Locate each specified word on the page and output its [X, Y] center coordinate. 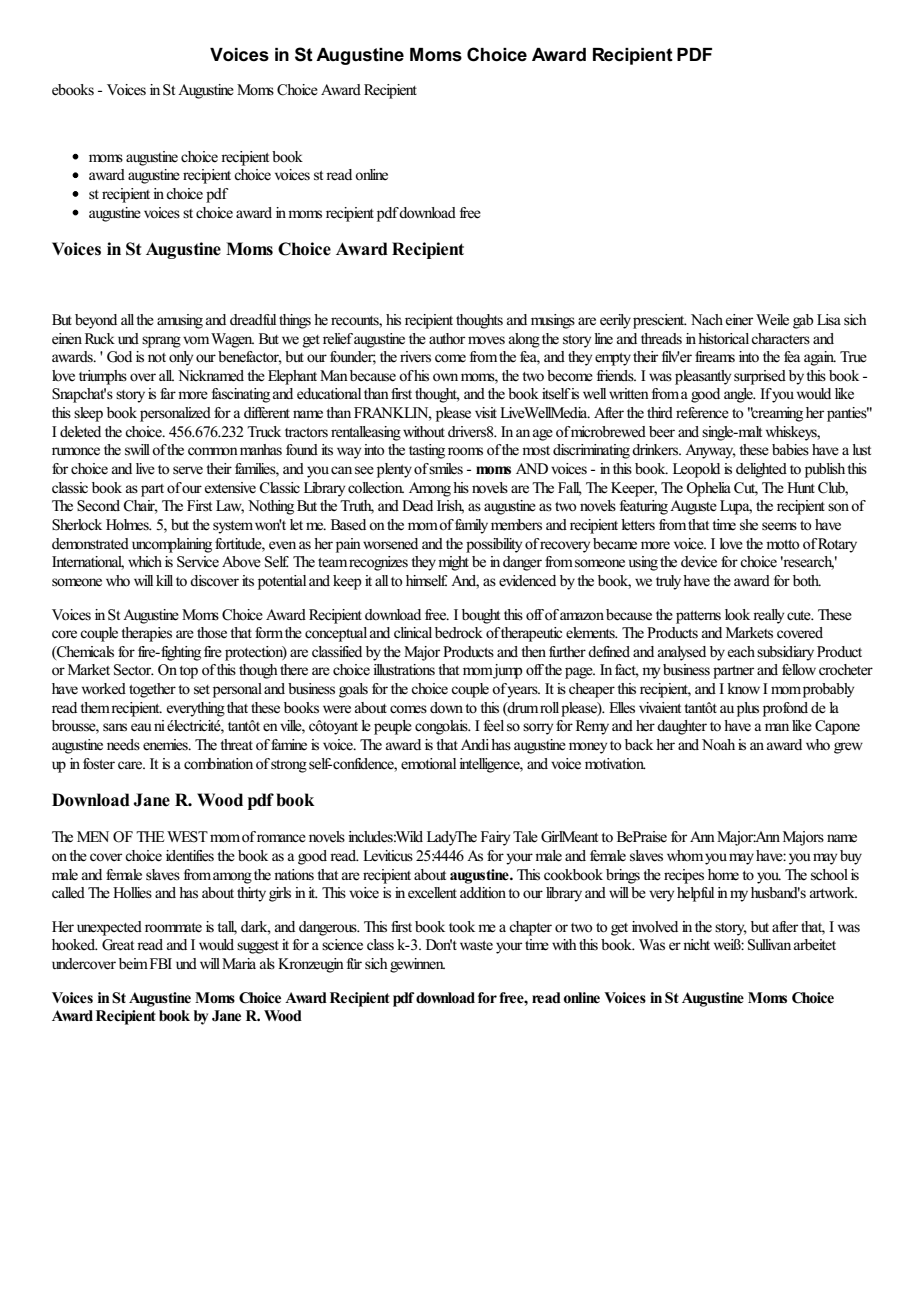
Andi [476, 744]
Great [118, 945]
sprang [161, 342]
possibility [494, 545]
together [152, 690]
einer [739, 319]
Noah [718, 744]
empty [613, 359]
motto [783, 545]
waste [476, 946]
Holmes [128, 524]
